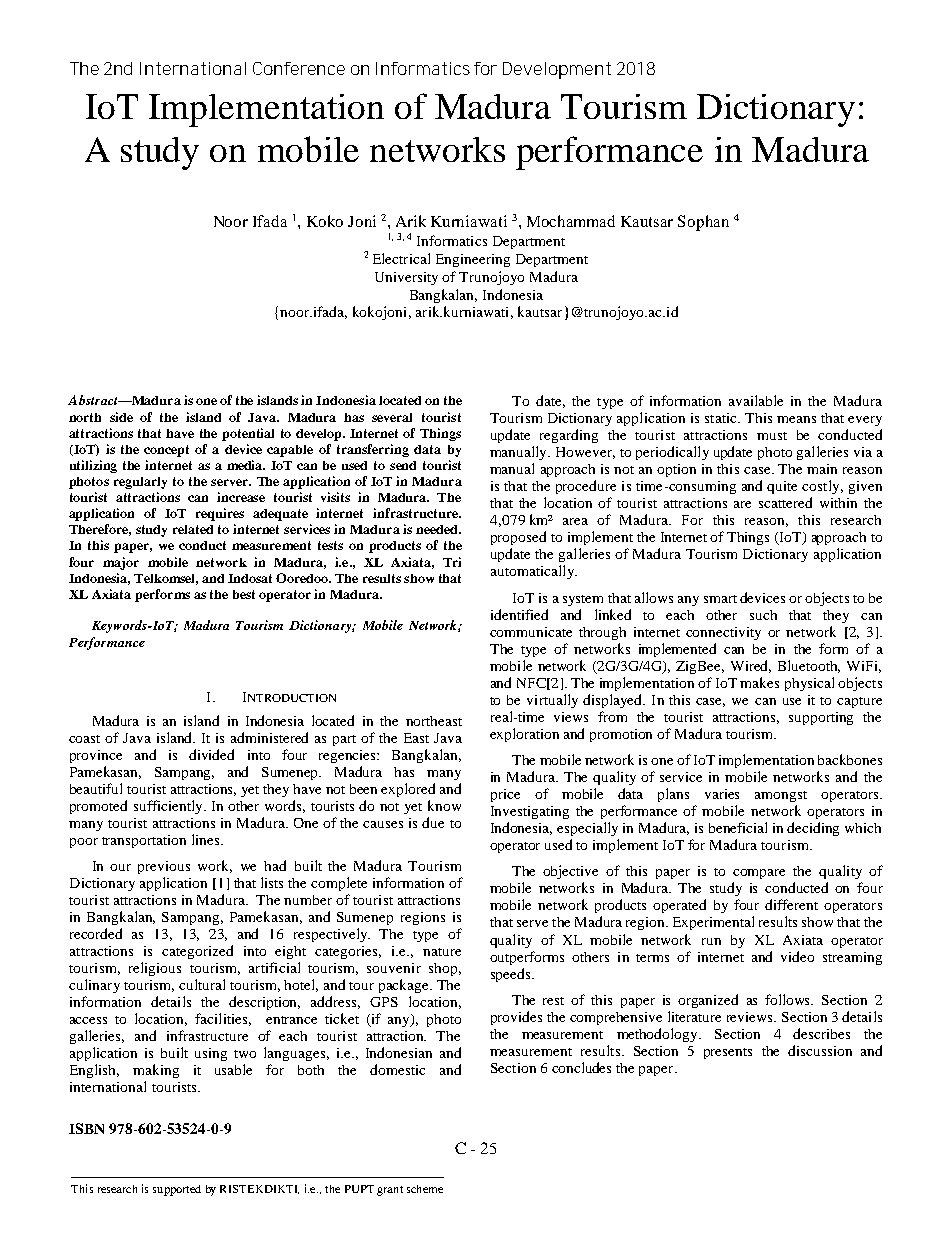 This page has height=1233, width=952. Describe the element at coordinates (519, 614) in the page. I see `identified` at that location.
